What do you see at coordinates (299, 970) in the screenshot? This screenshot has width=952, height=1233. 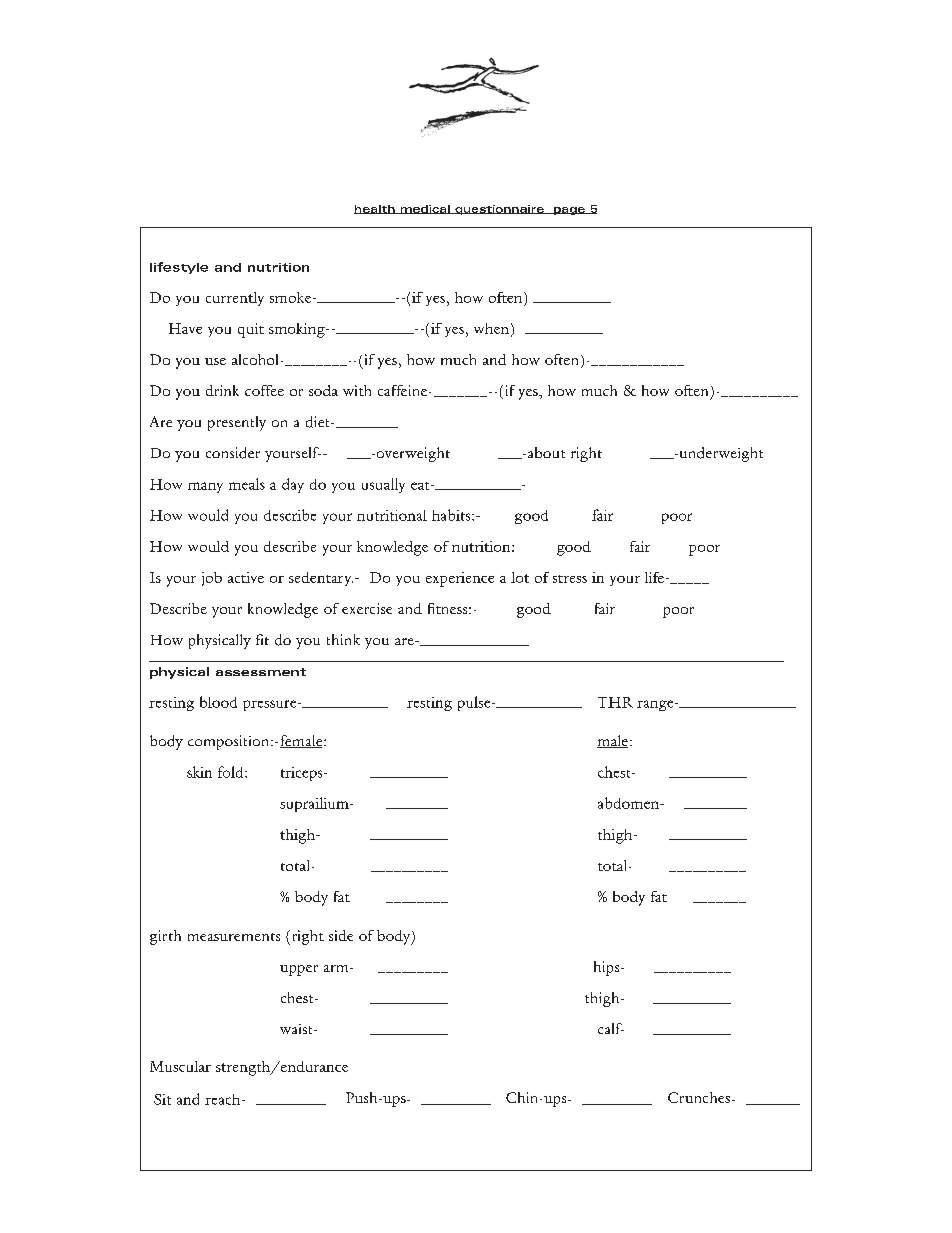 I see `upper` at bounding box center [299, 970].
